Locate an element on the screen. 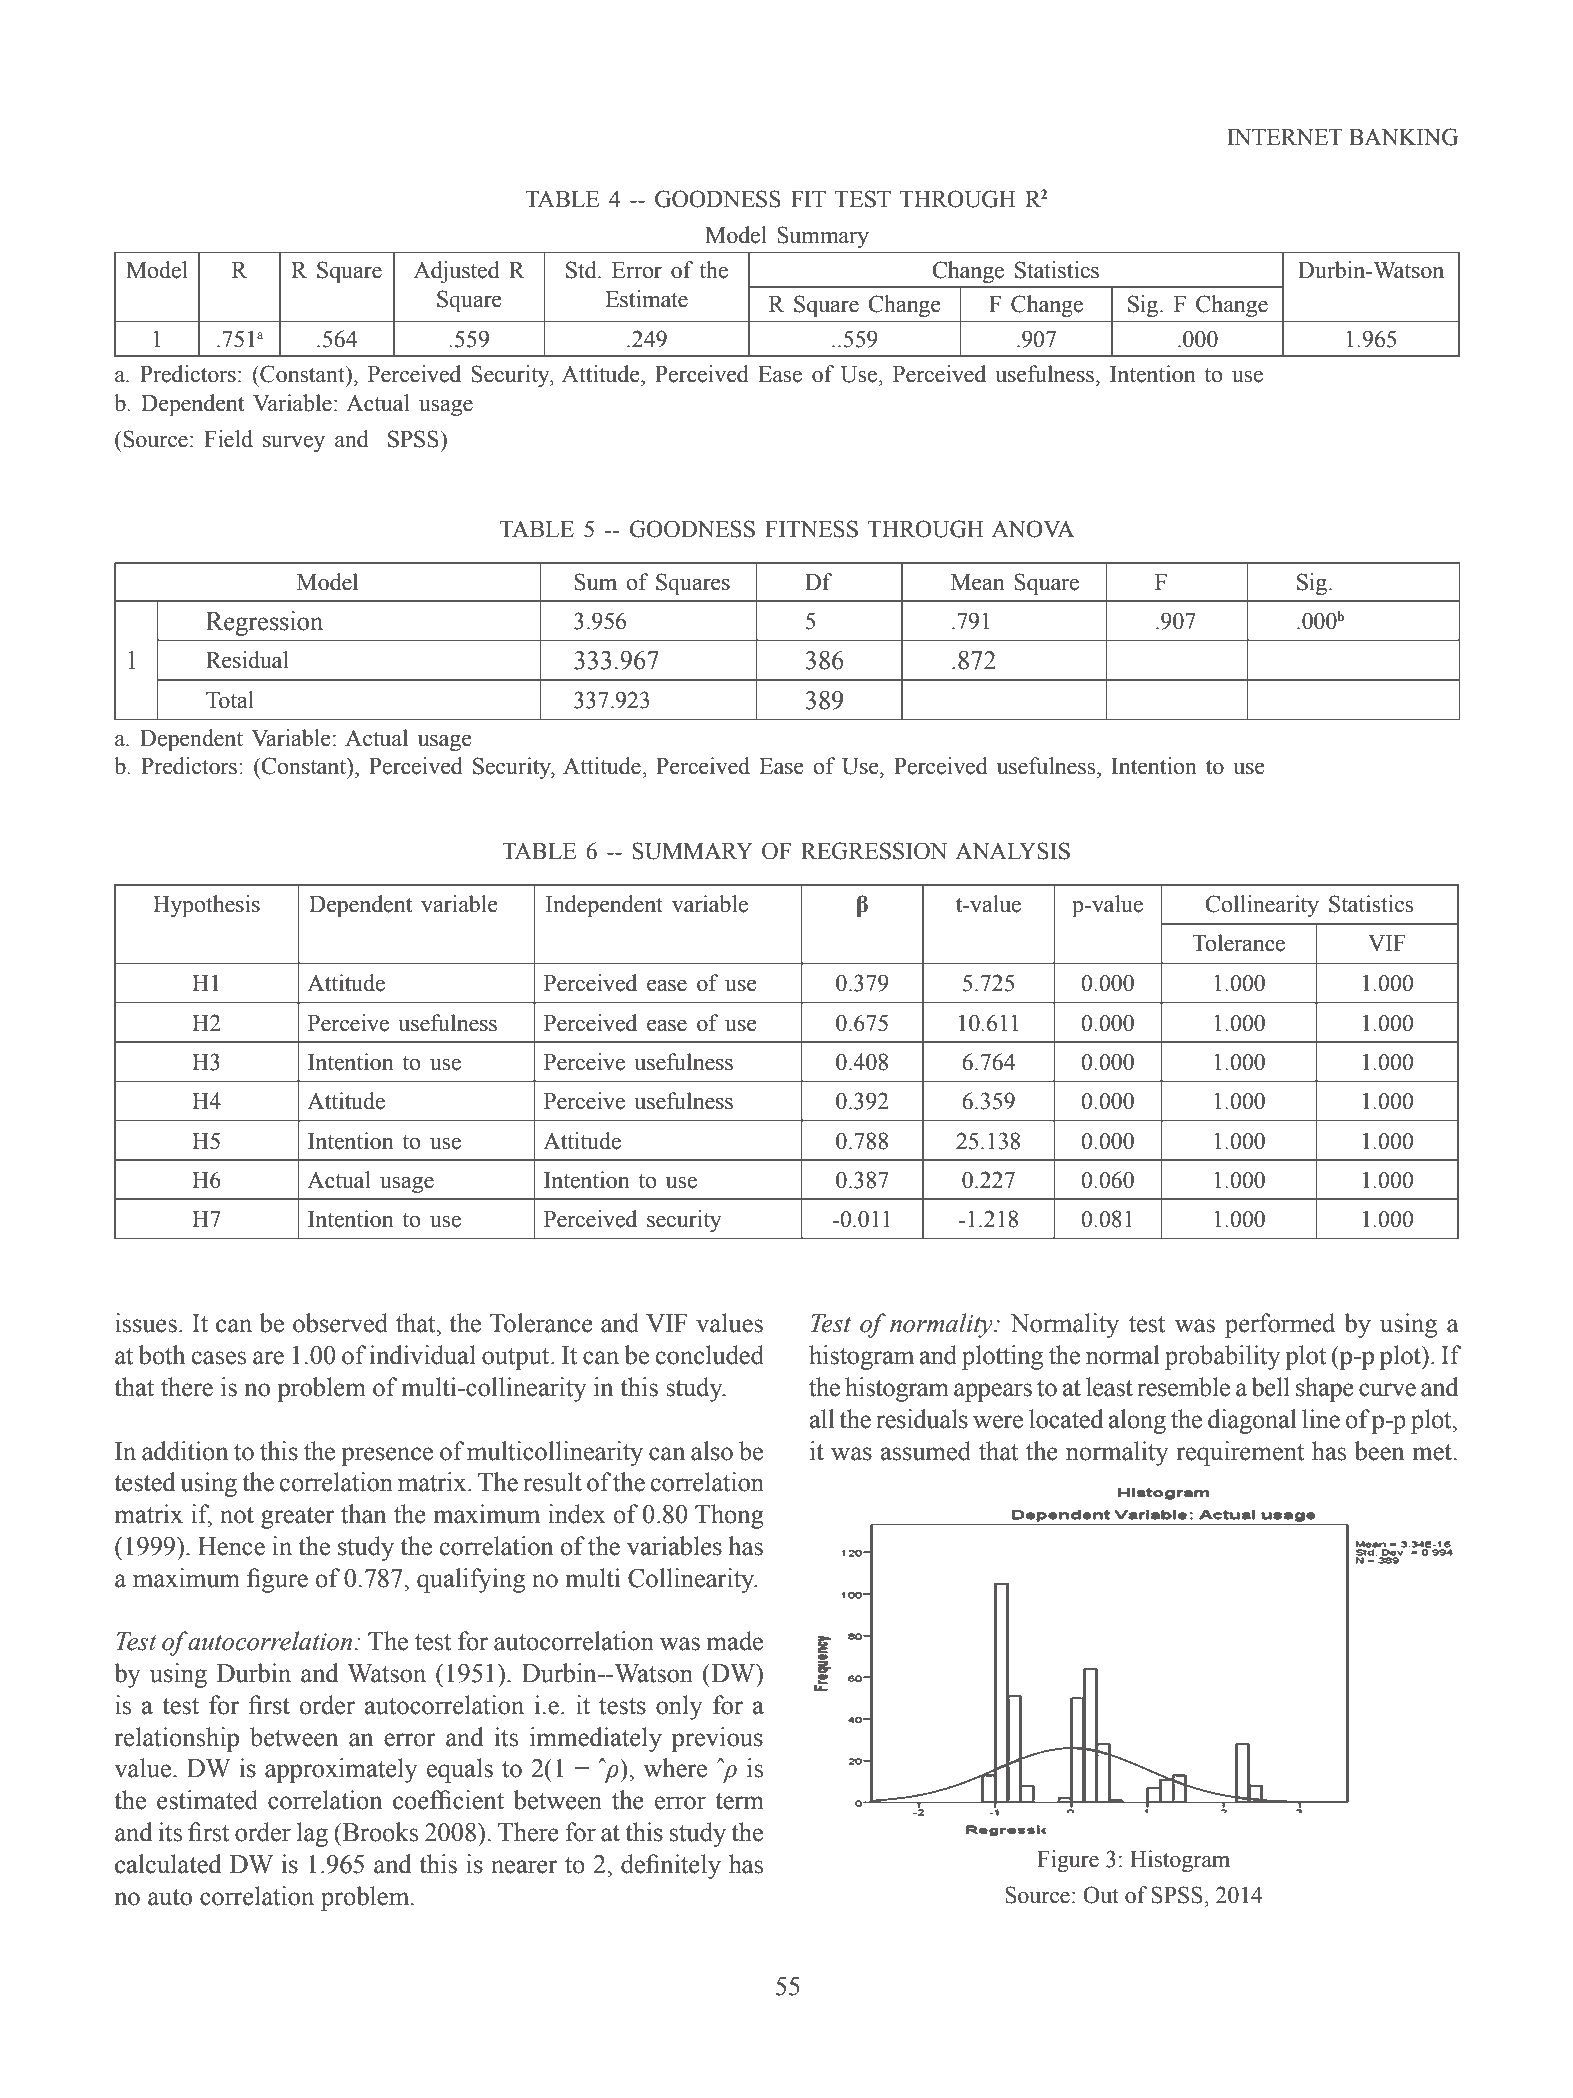 The height and width of the screenshot is (2098, 1573). INTERNET is located at coordinates (1285, 137).
